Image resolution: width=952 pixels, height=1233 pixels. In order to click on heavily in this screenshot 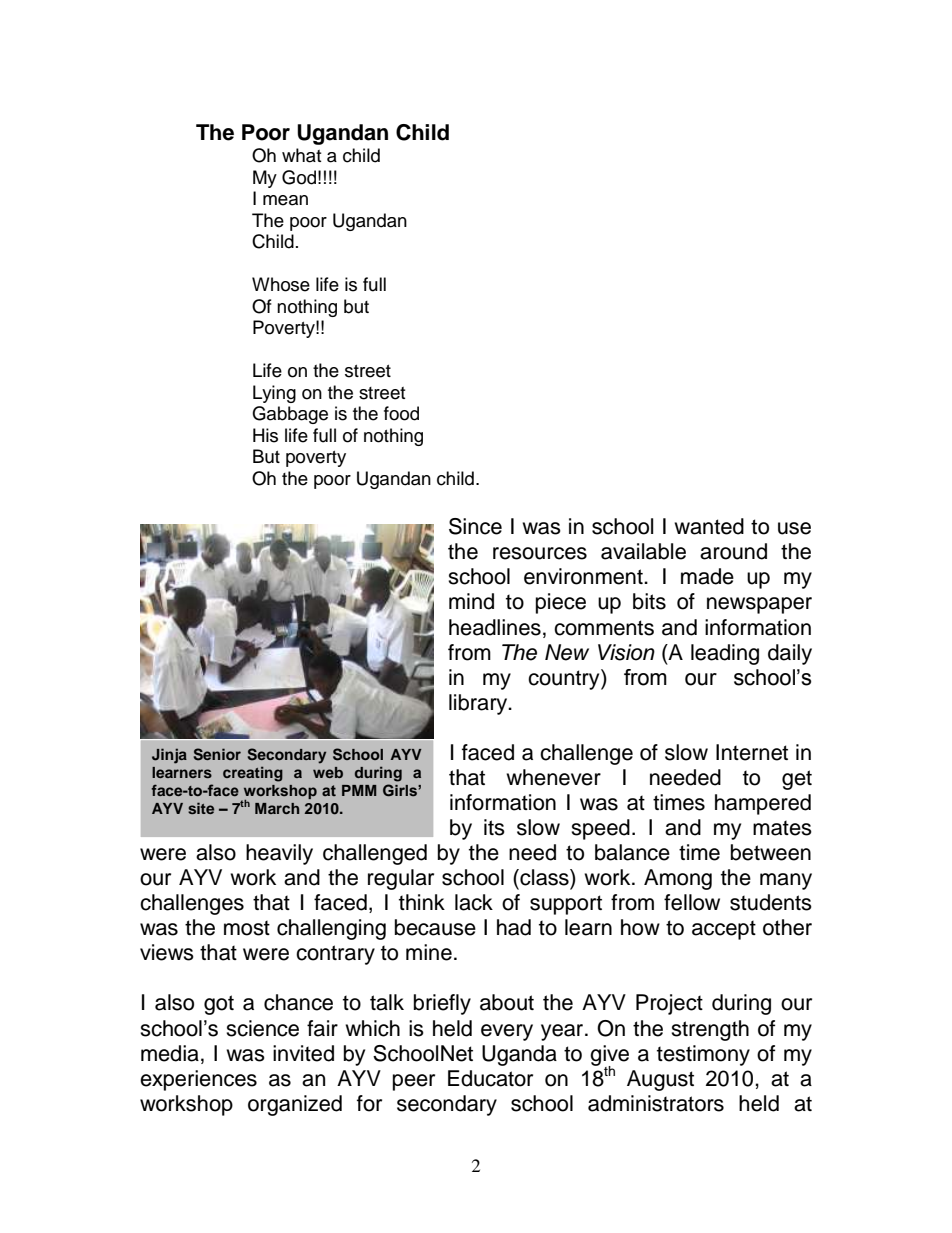, I will do `click(279, 854)`.
